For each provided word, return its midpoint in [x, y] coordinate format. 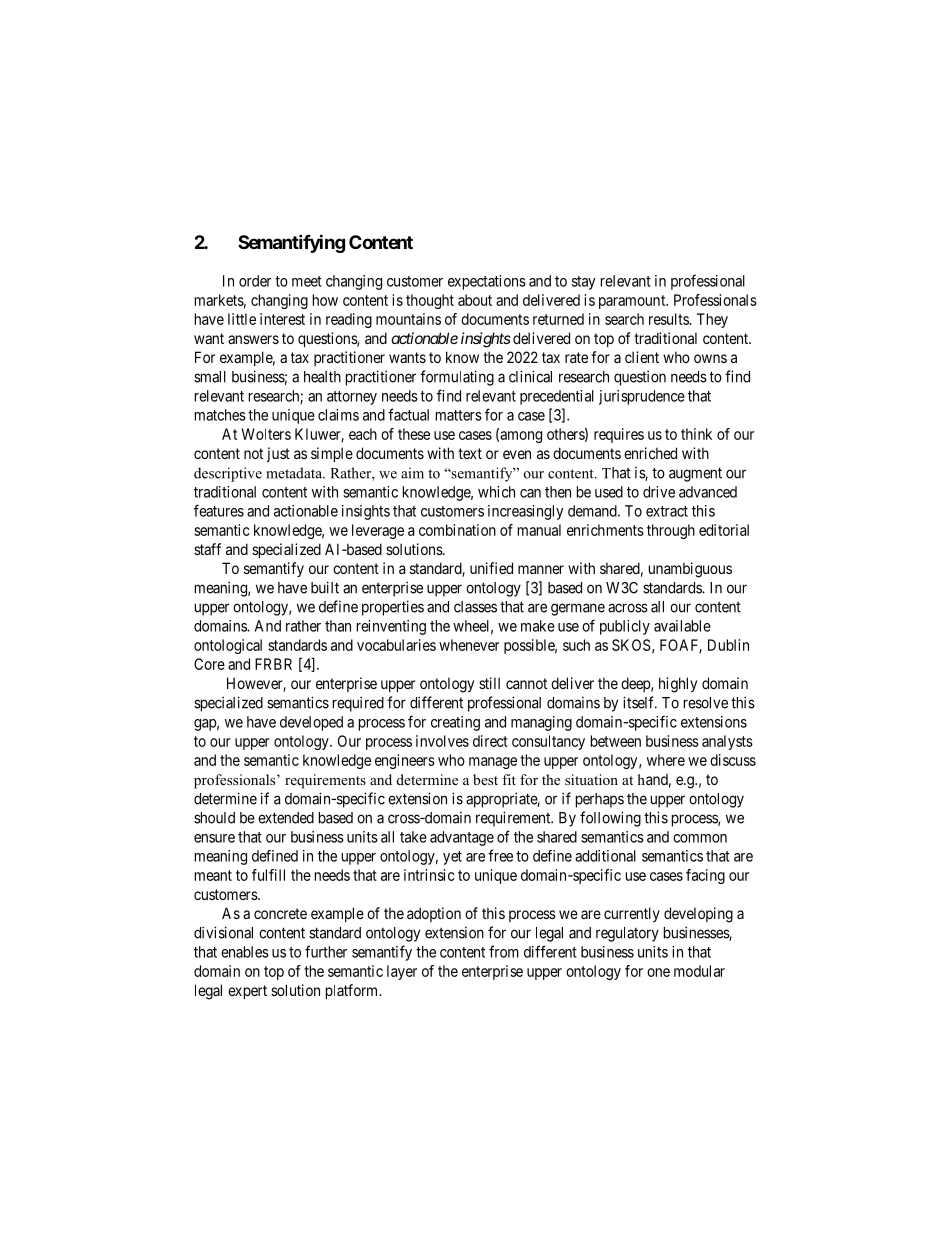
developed [311, 723]
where [666, 760]
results [669, 319]
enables [245, 952]
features [219, 510]
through [671, 531]
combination [457, 530]
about [475, 300]
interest [282, 319]
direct [490, 741]
